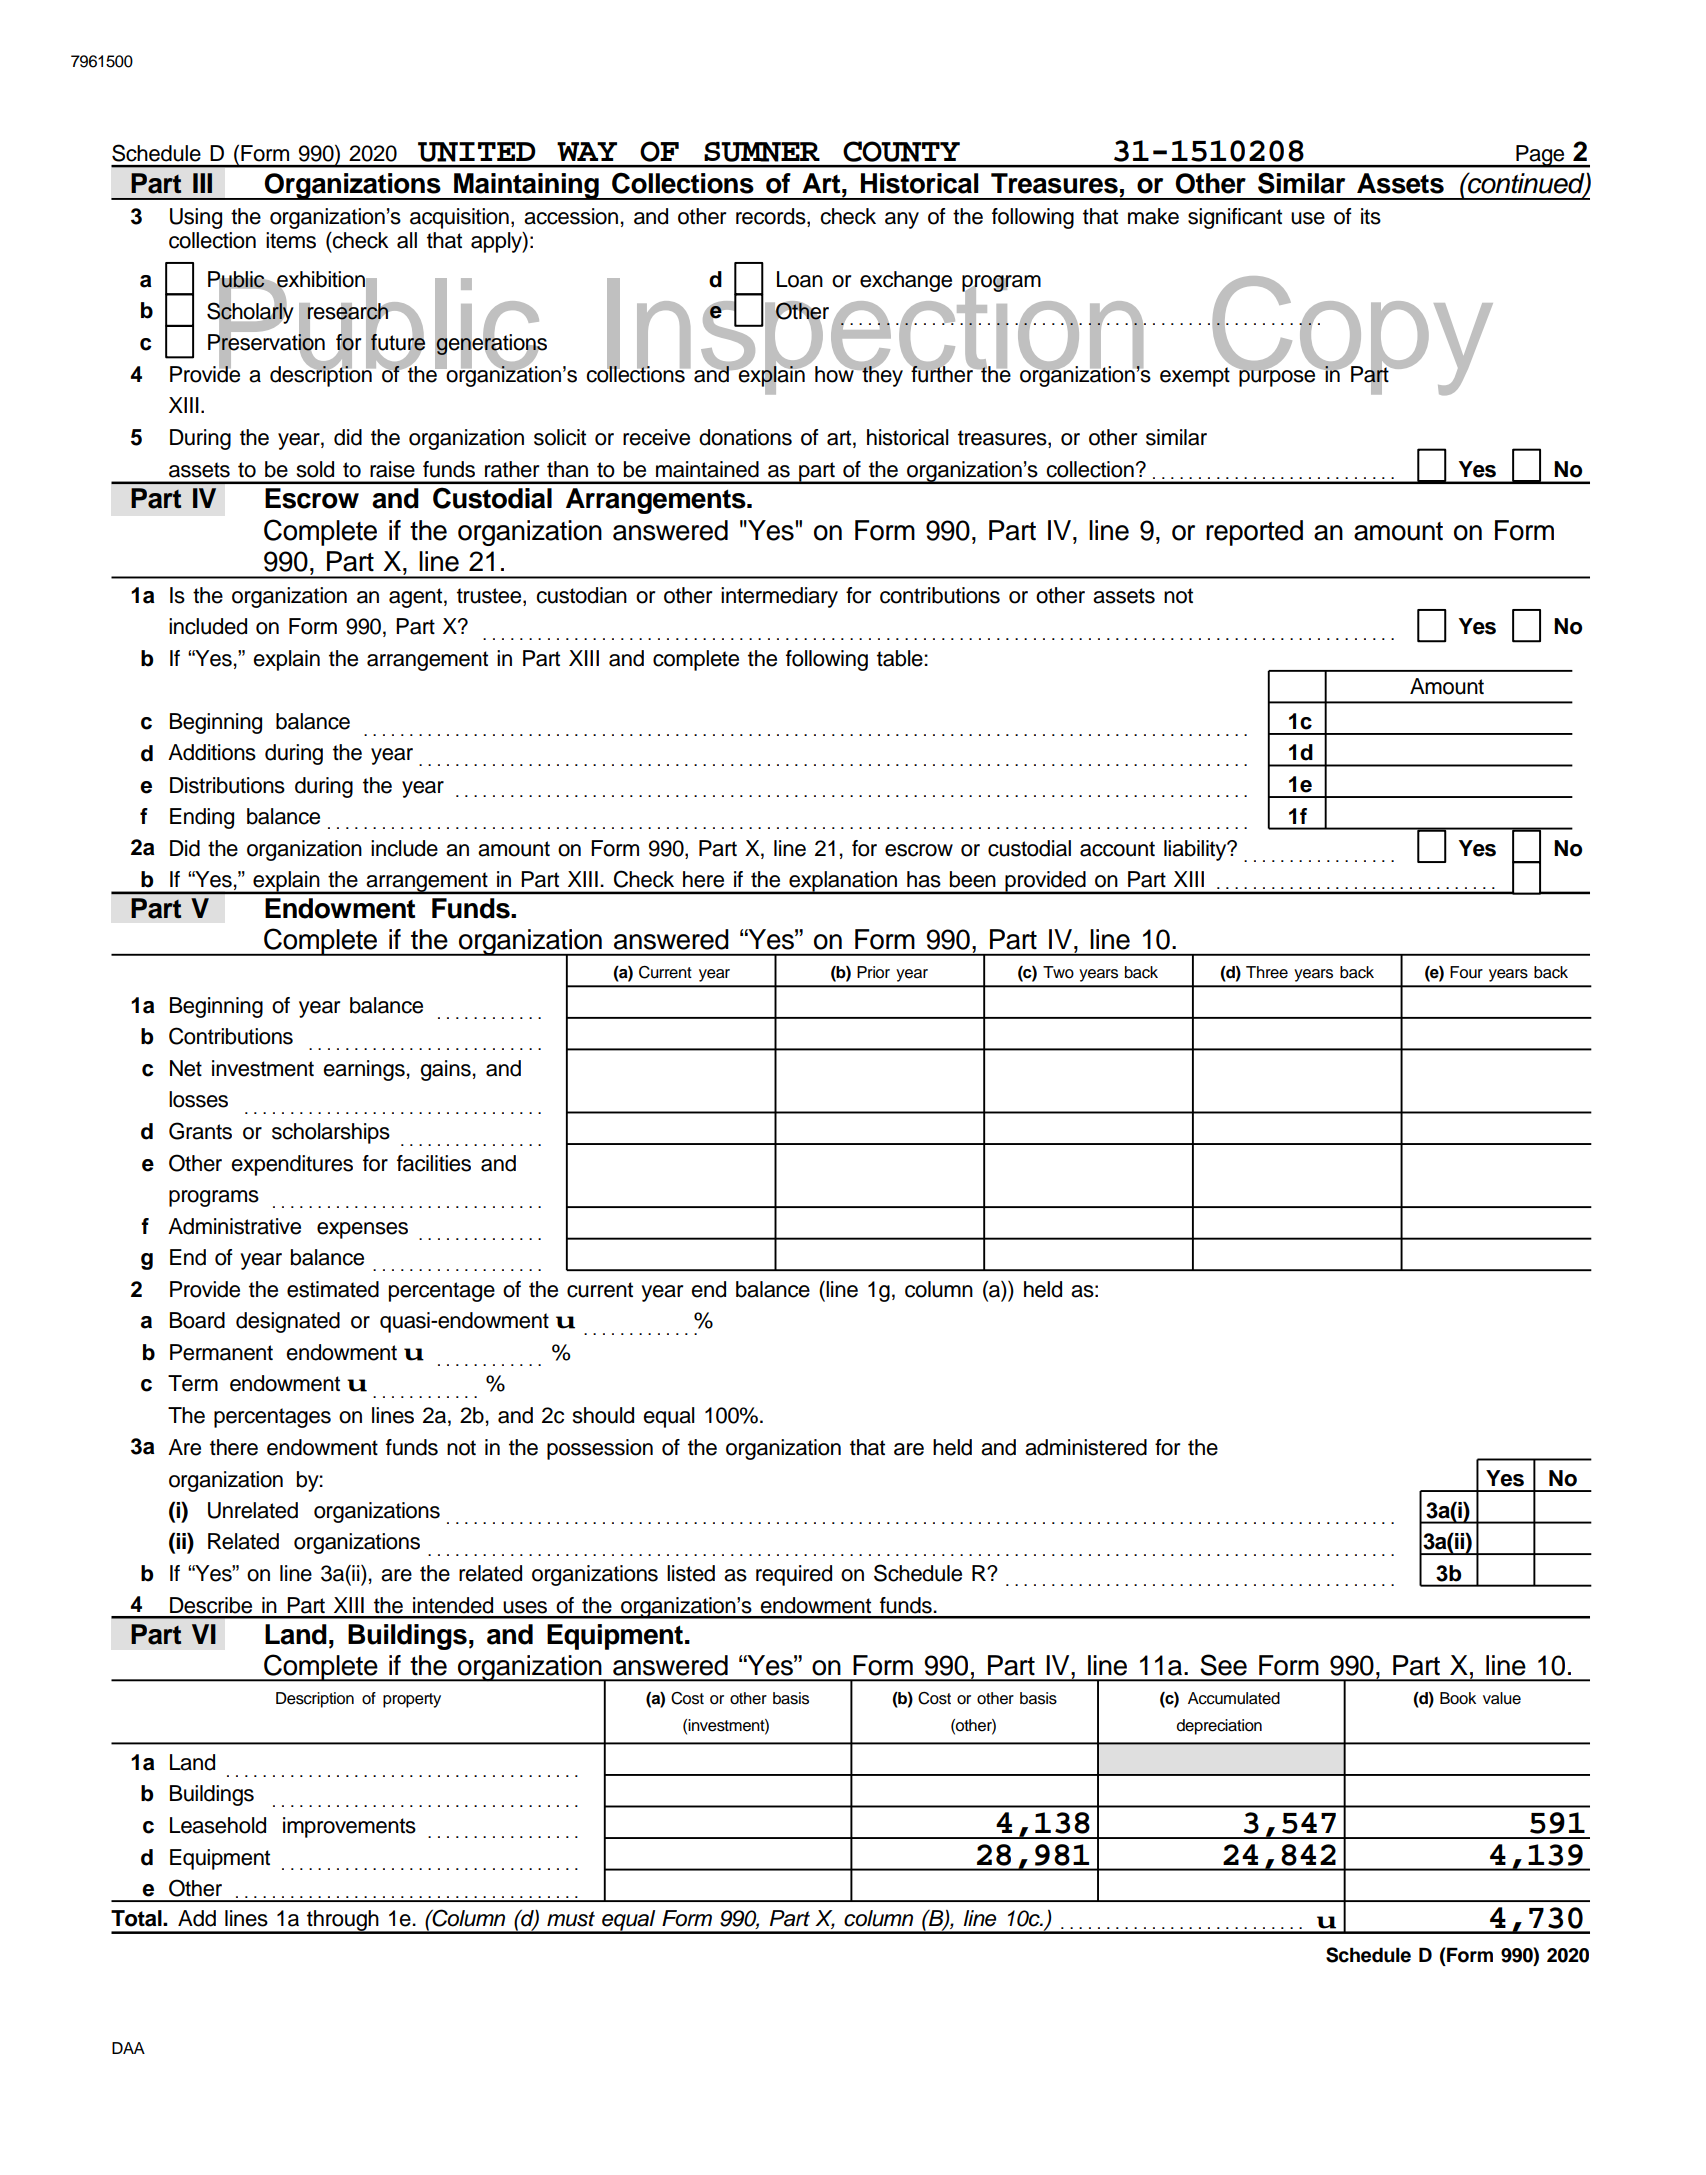  I want to click on table, so click(901, 658).
